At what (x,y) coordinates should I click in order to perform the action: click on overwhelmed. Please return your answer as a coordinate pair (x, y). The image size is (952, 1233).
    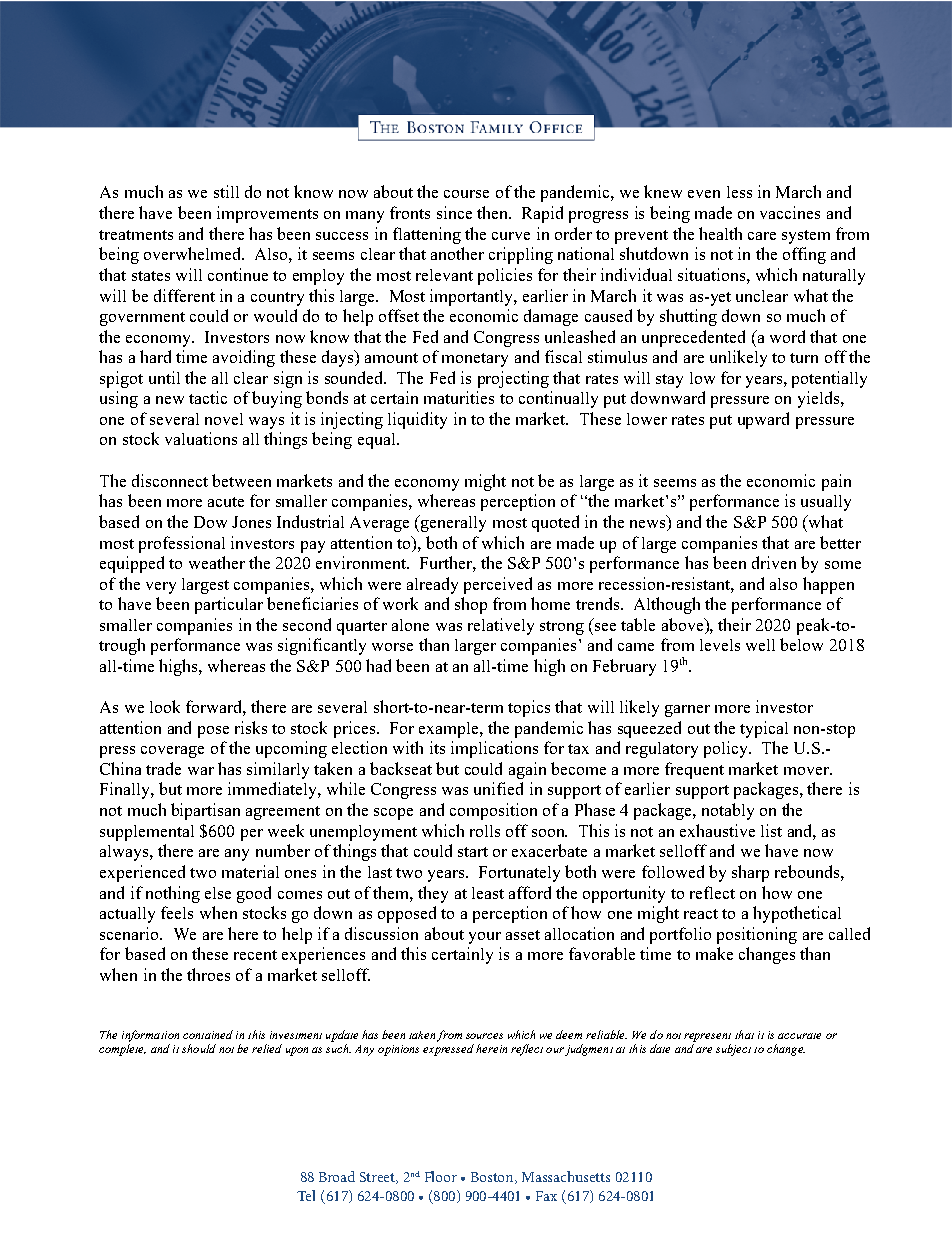
    Looking at the image, I should click on (194, 253).
